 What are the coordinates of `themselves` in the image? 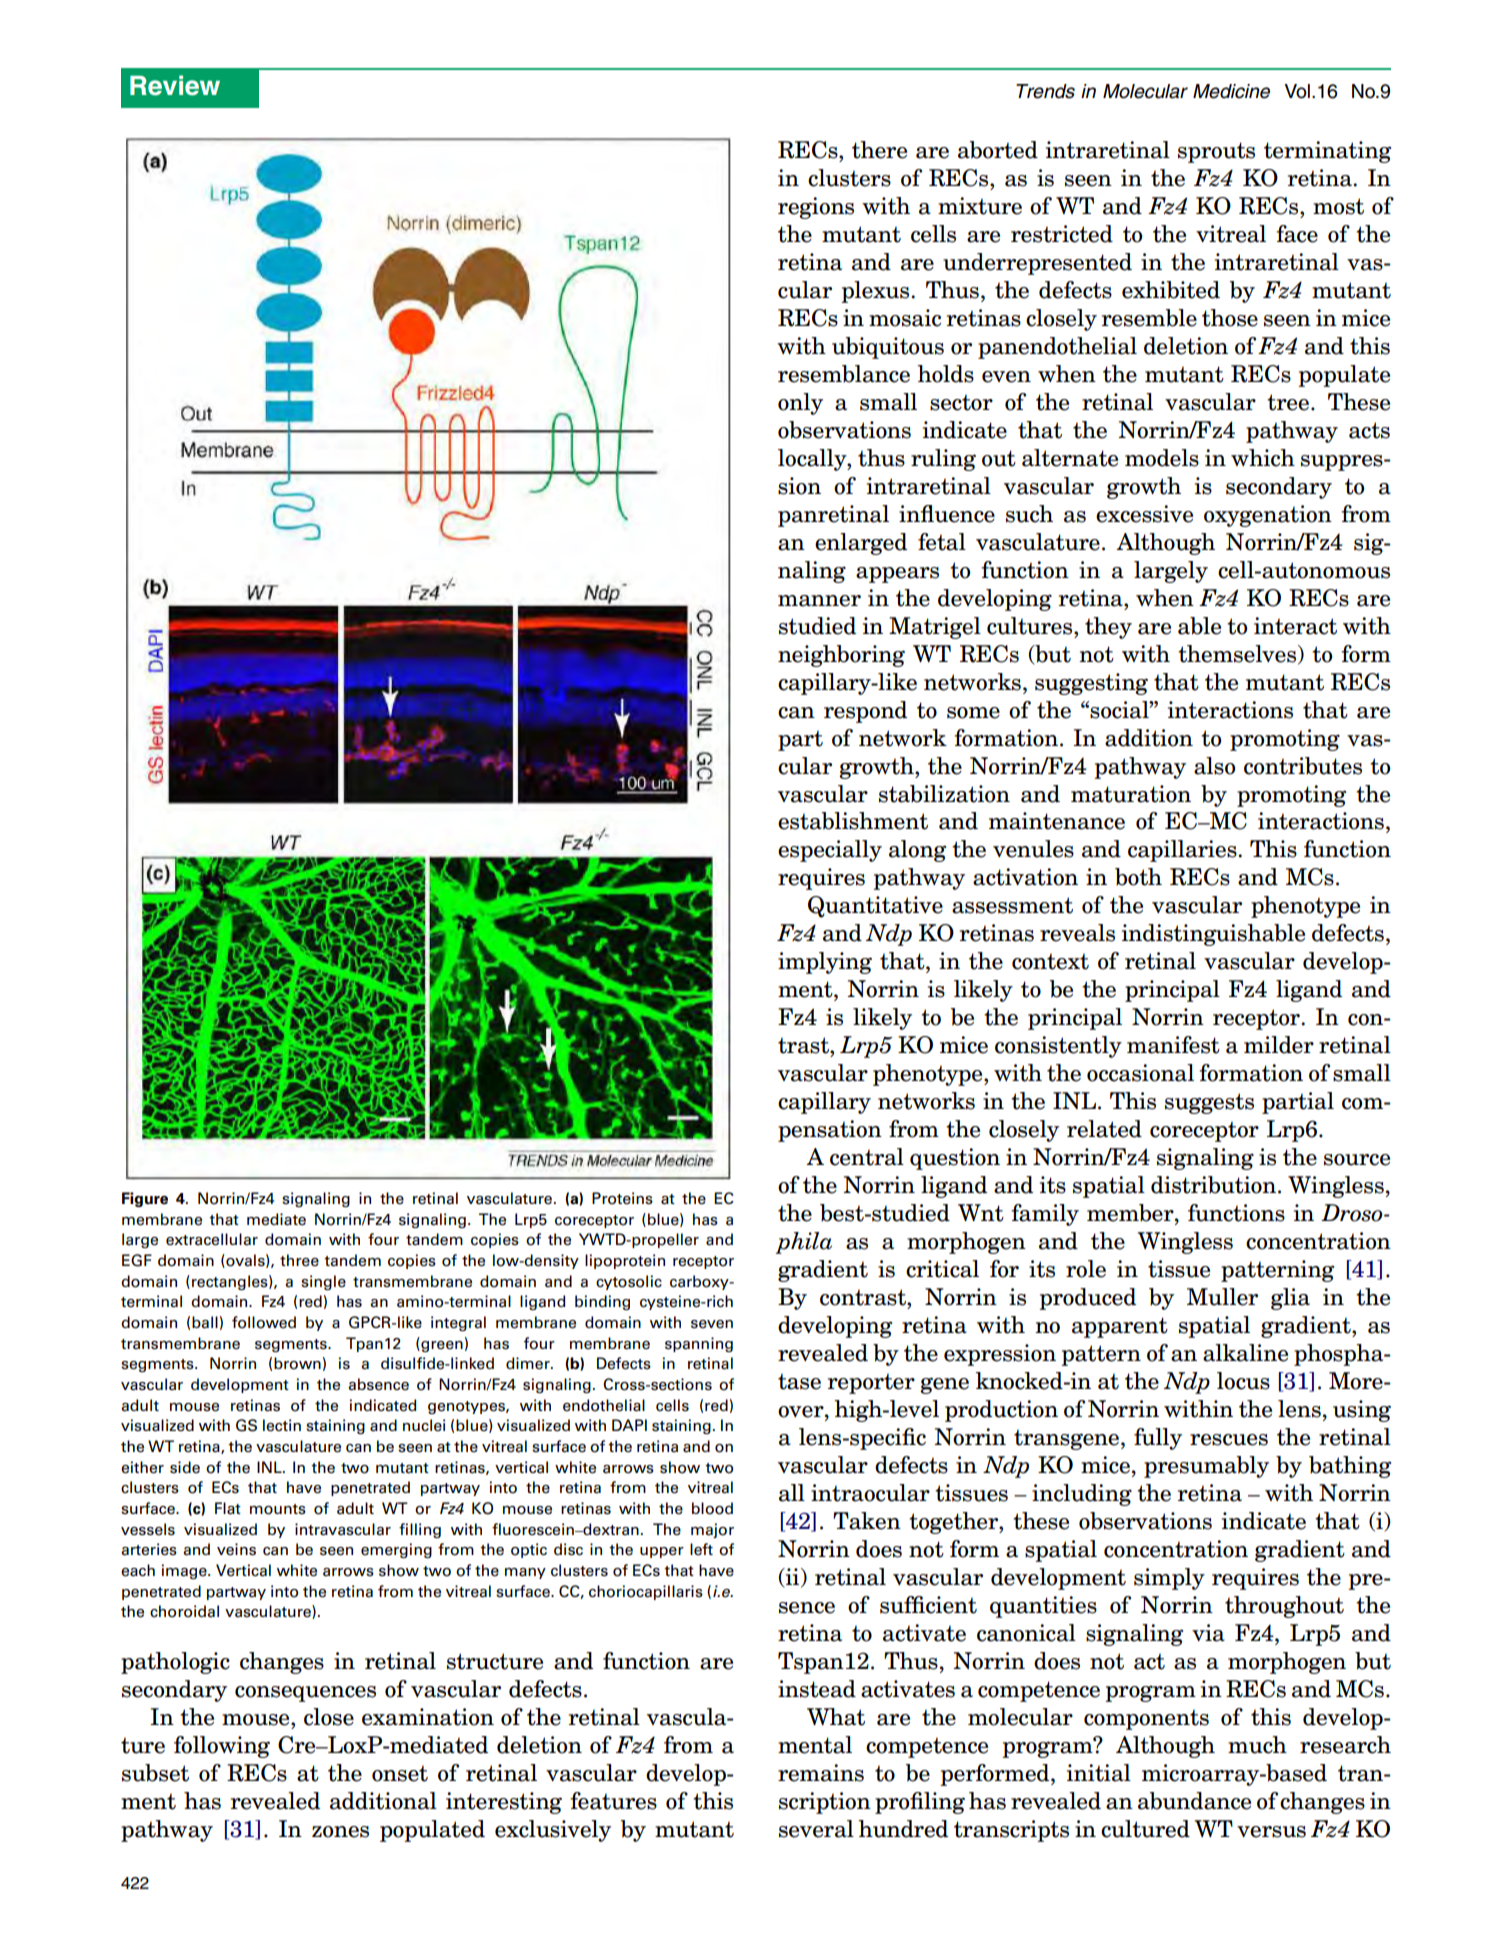 It's located at (1237, 654).
